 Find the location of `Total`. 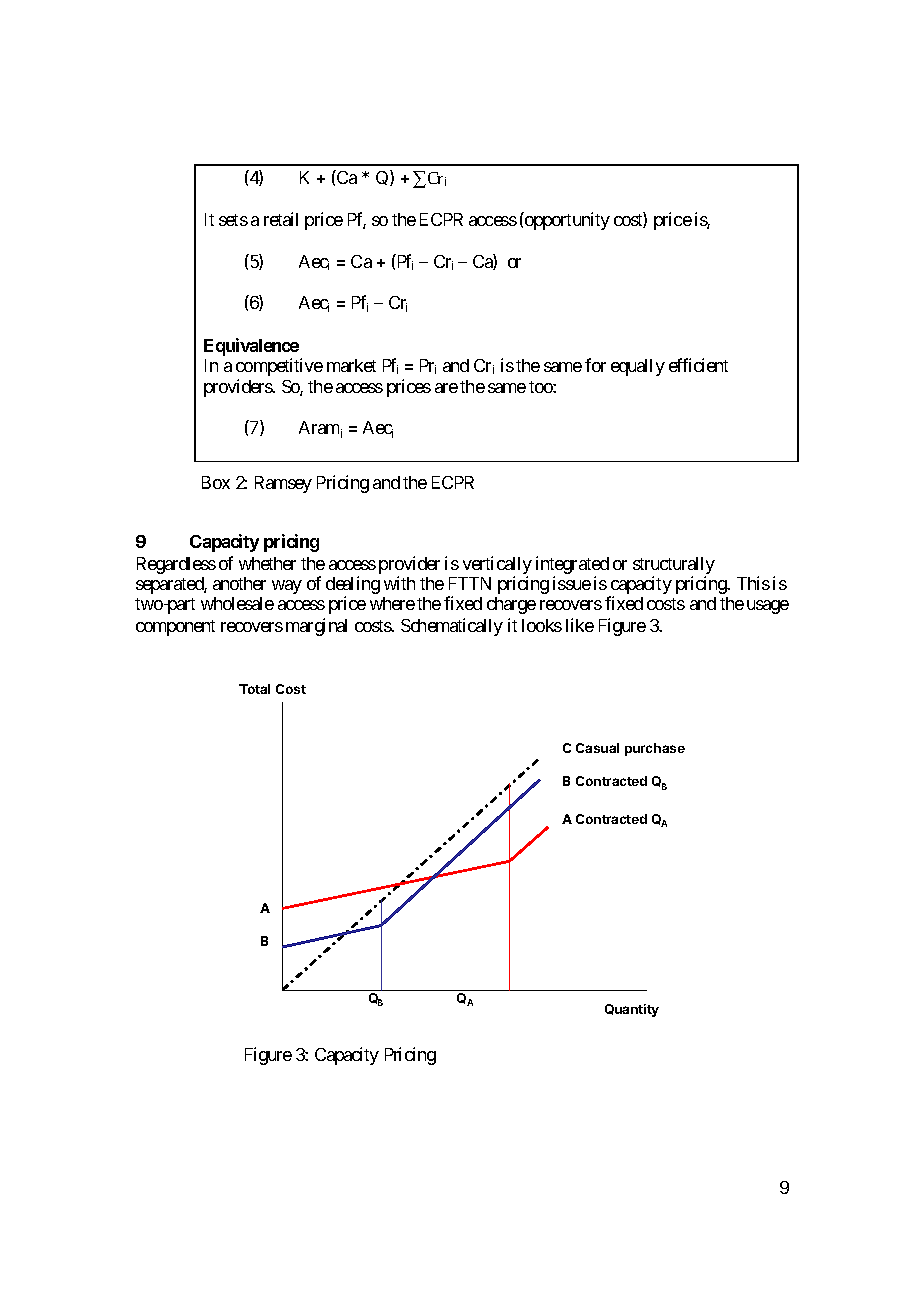

Total is located at coordinates (254, 689).
